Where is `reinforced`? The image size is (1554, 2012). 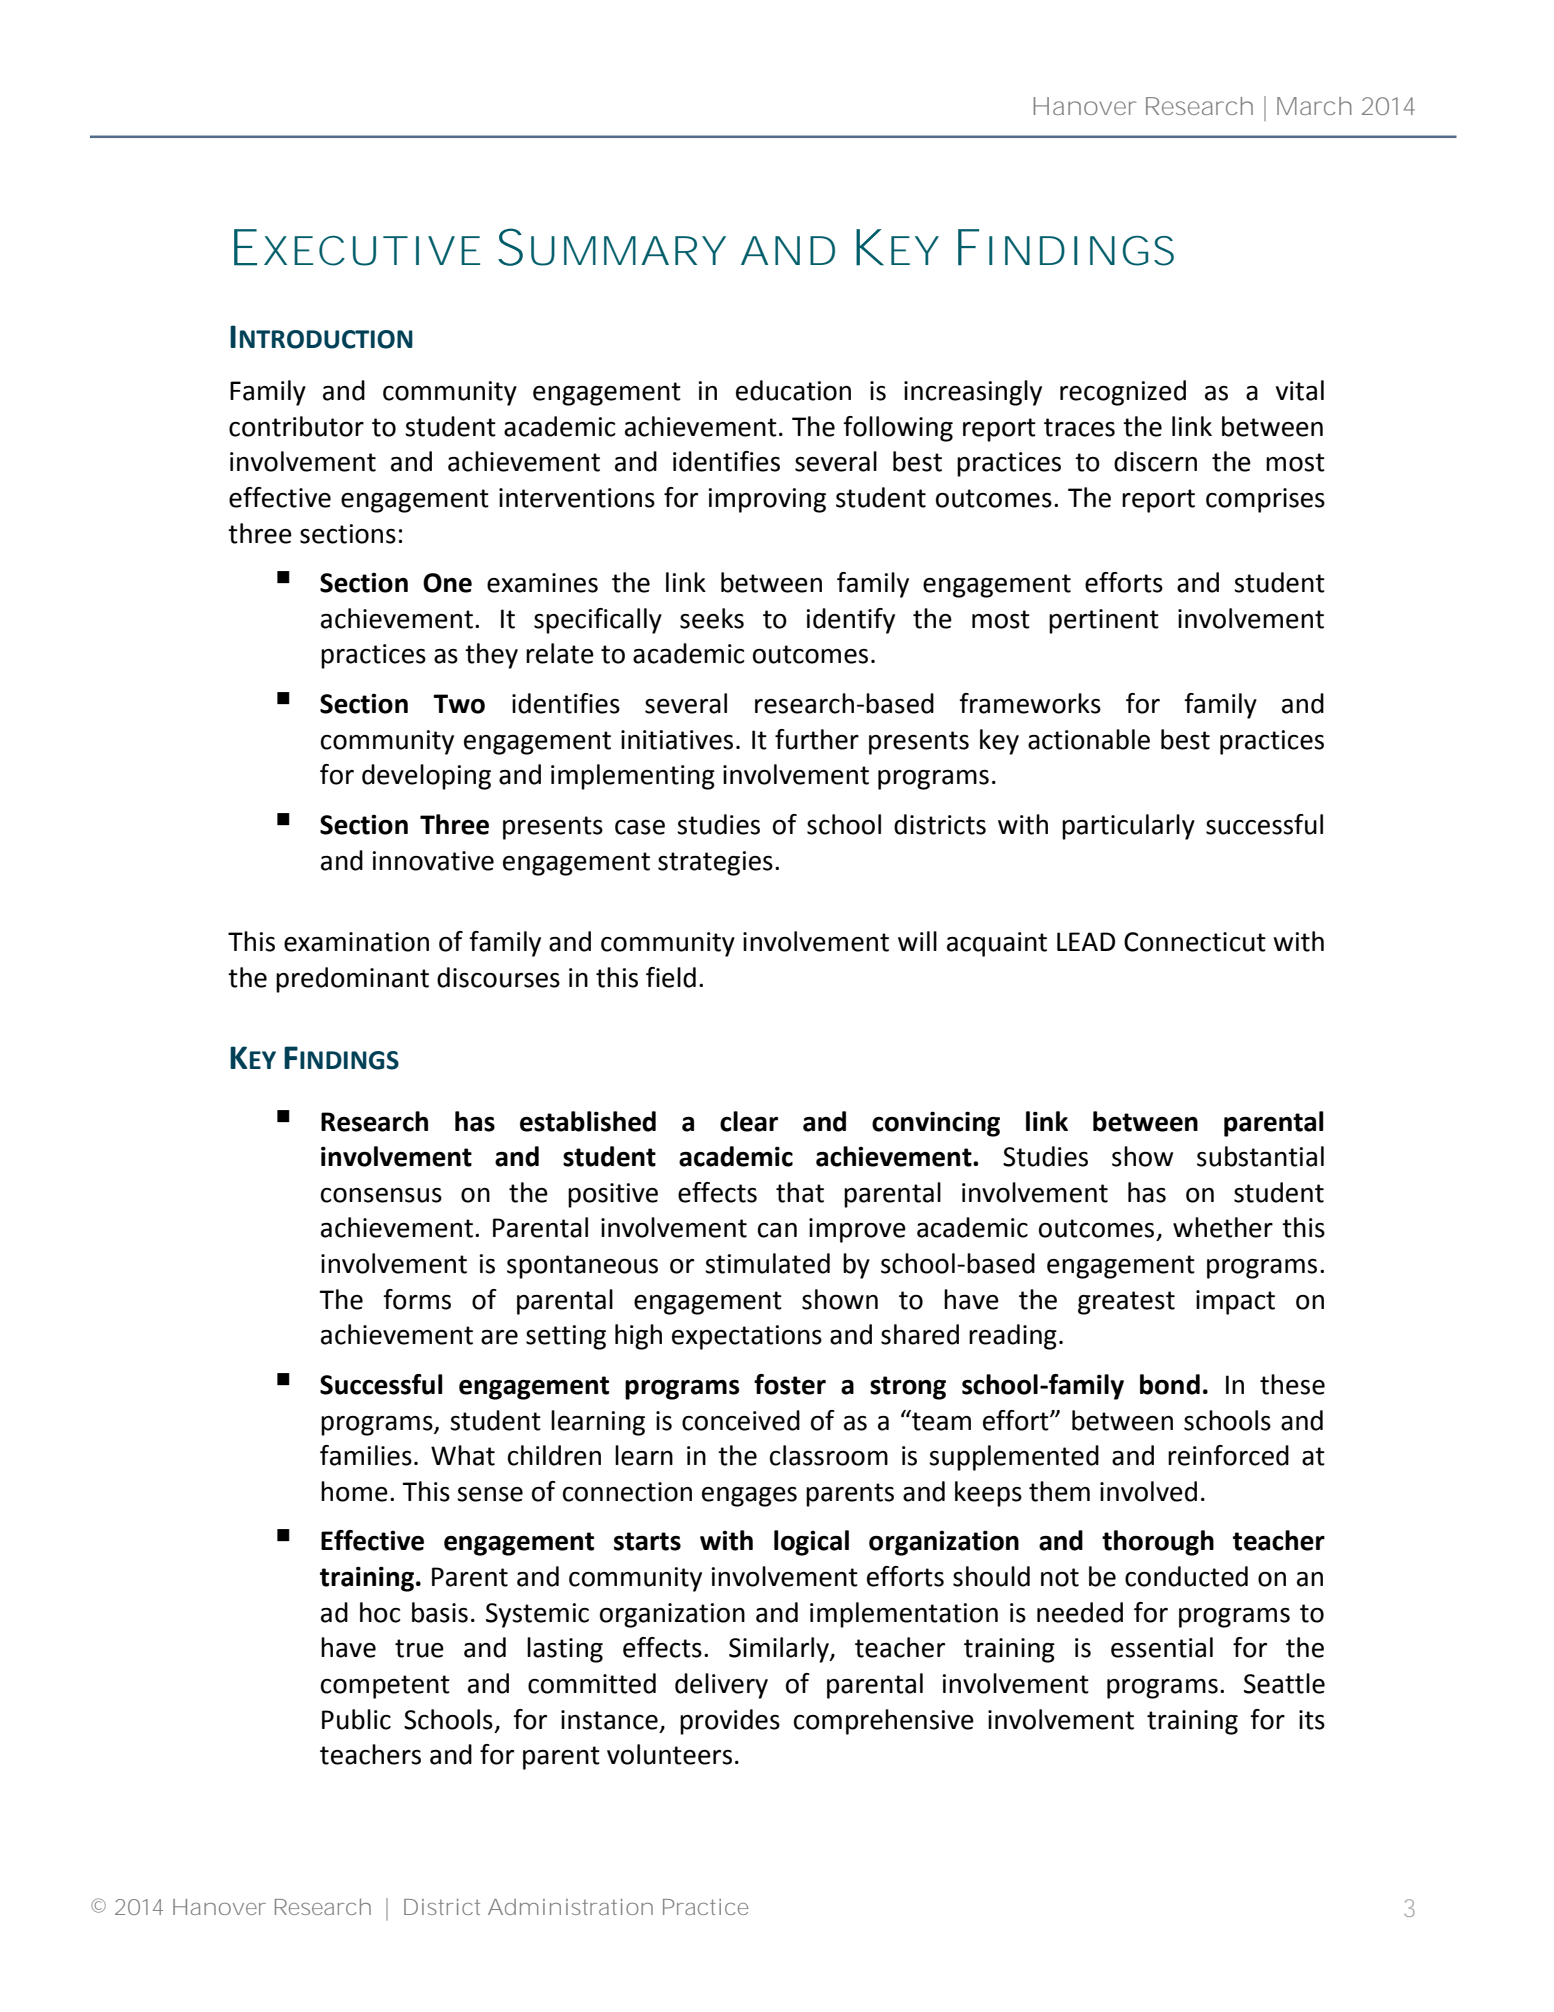 reinforced is located at coordinates (1228, 1455).
